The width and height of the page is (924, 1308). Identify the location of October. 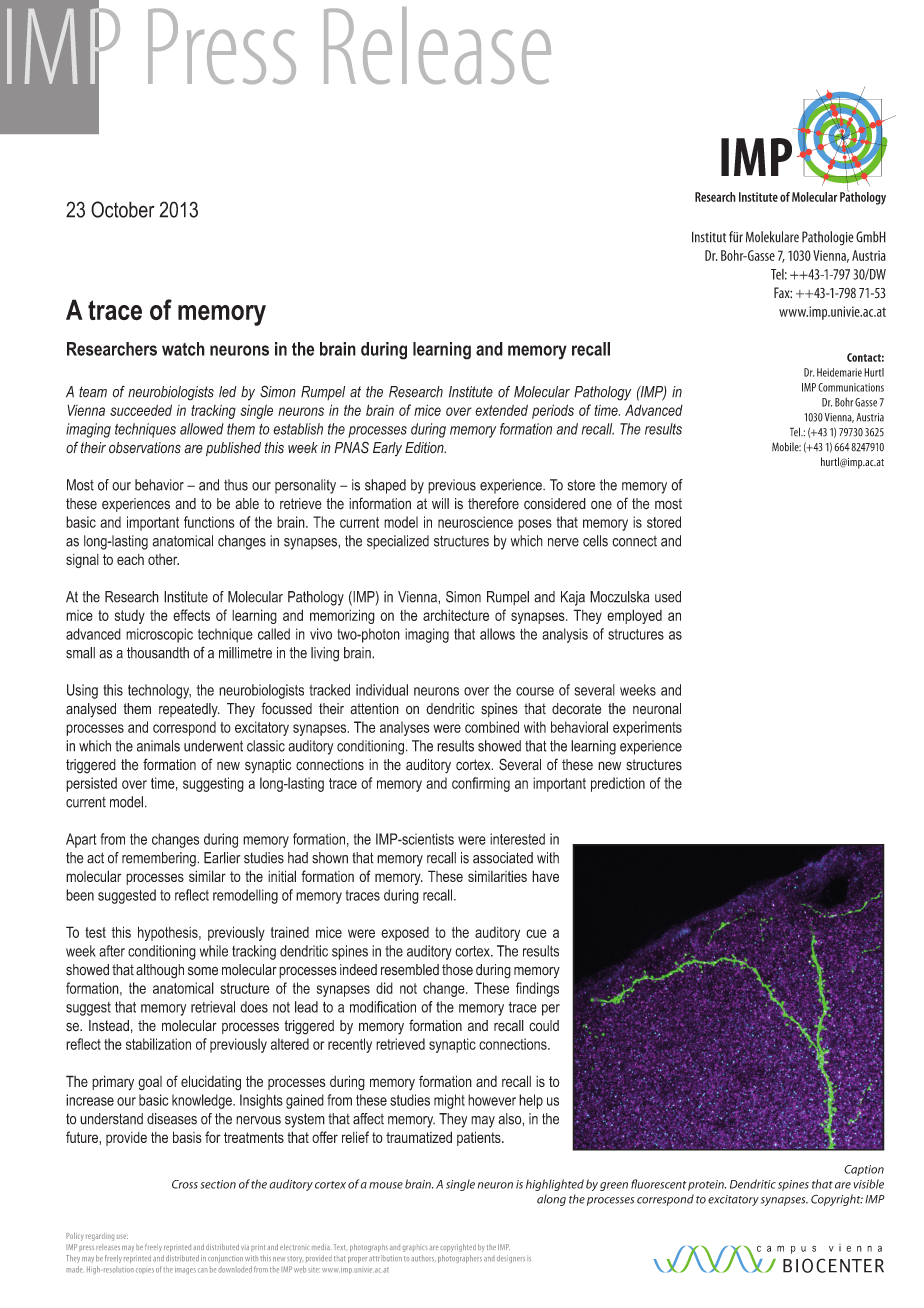
(123, 209).
